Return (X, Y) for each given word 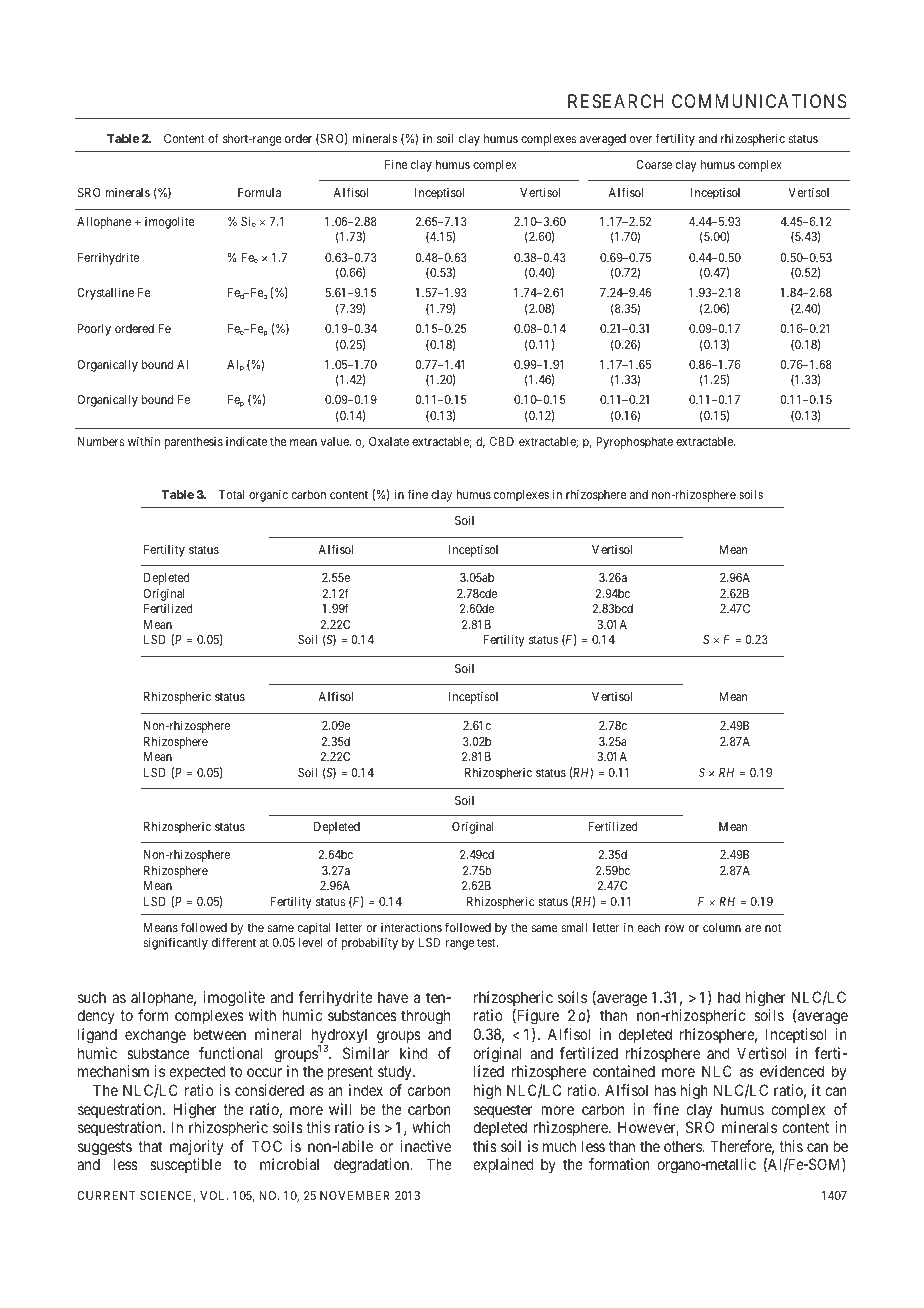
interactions (411, 927)
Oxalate (389, 441)
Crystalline (105, 294)
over (641, 139)
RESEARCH (616, 101)
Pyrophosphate (634, 443)
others (683, 1146)
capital (314, 929)
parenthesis (194, 443)
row (674, 928)
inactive (426, 1146)
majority (196, 1147)
